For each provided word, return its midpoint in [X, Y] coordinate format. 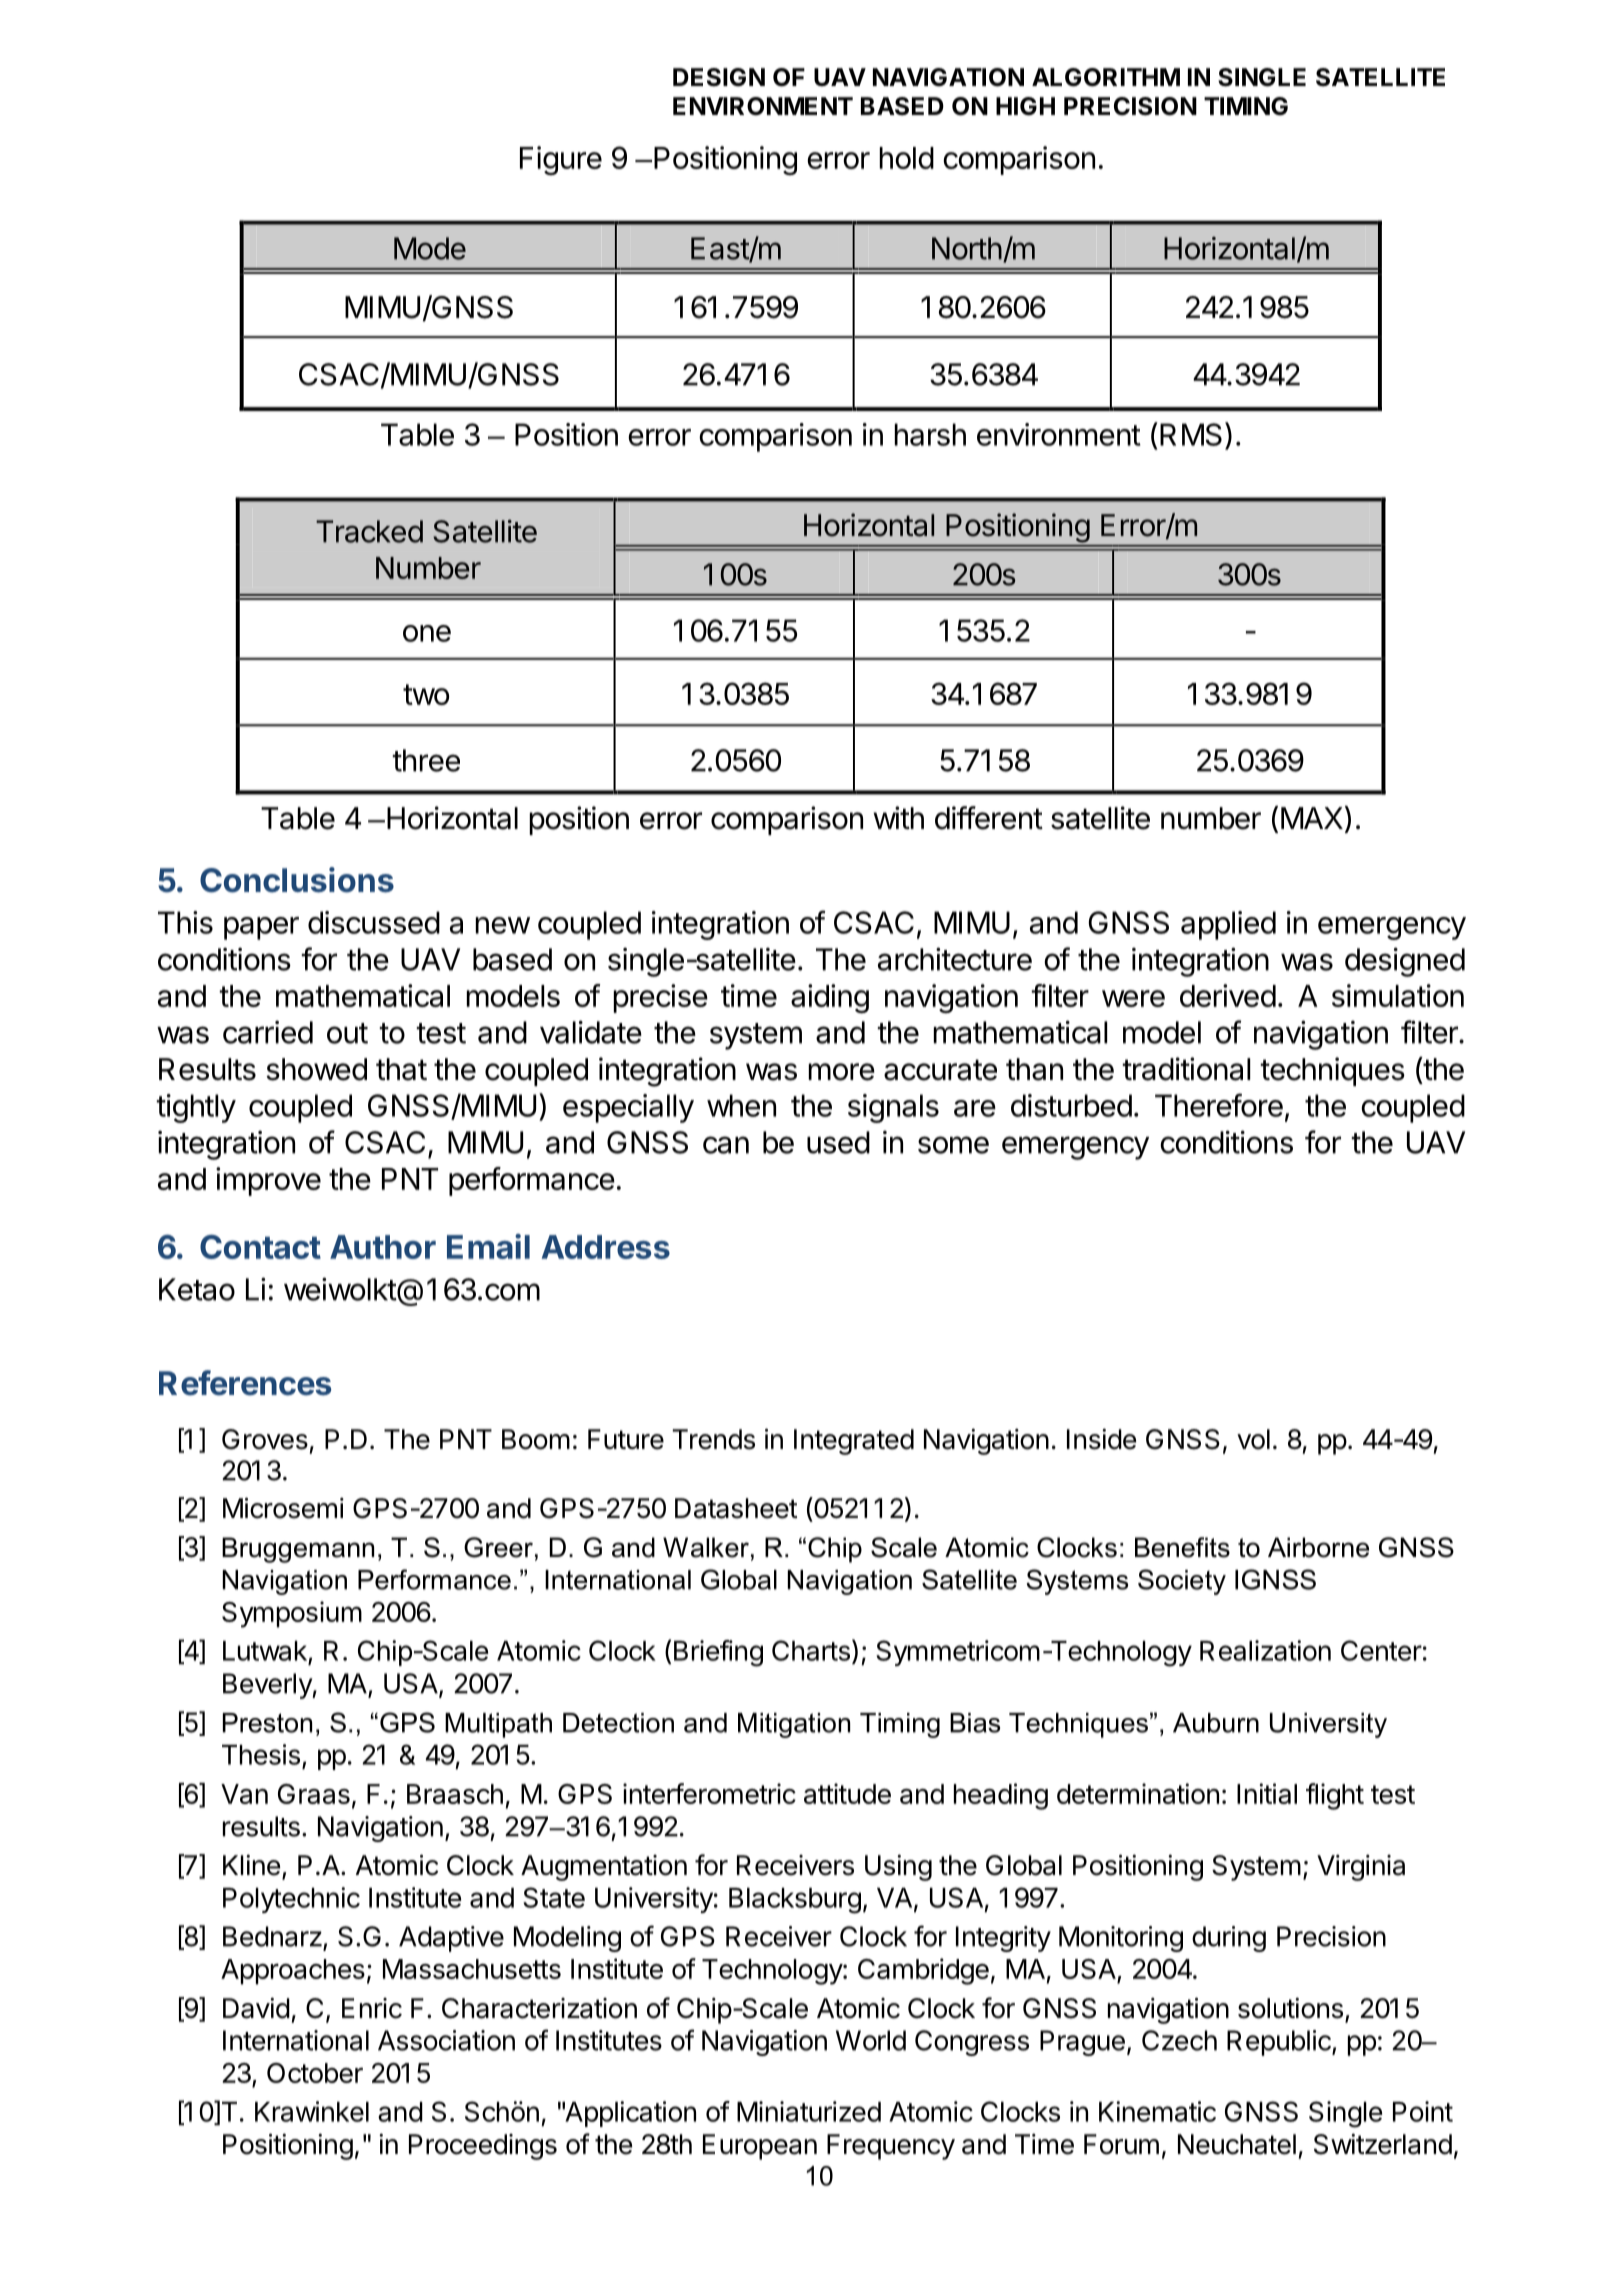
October [315, 2073]
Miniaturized [809, 2111]
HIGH [1025, 106]
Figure [561, 160]
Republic [1280, 2043]
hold [907, 158]
